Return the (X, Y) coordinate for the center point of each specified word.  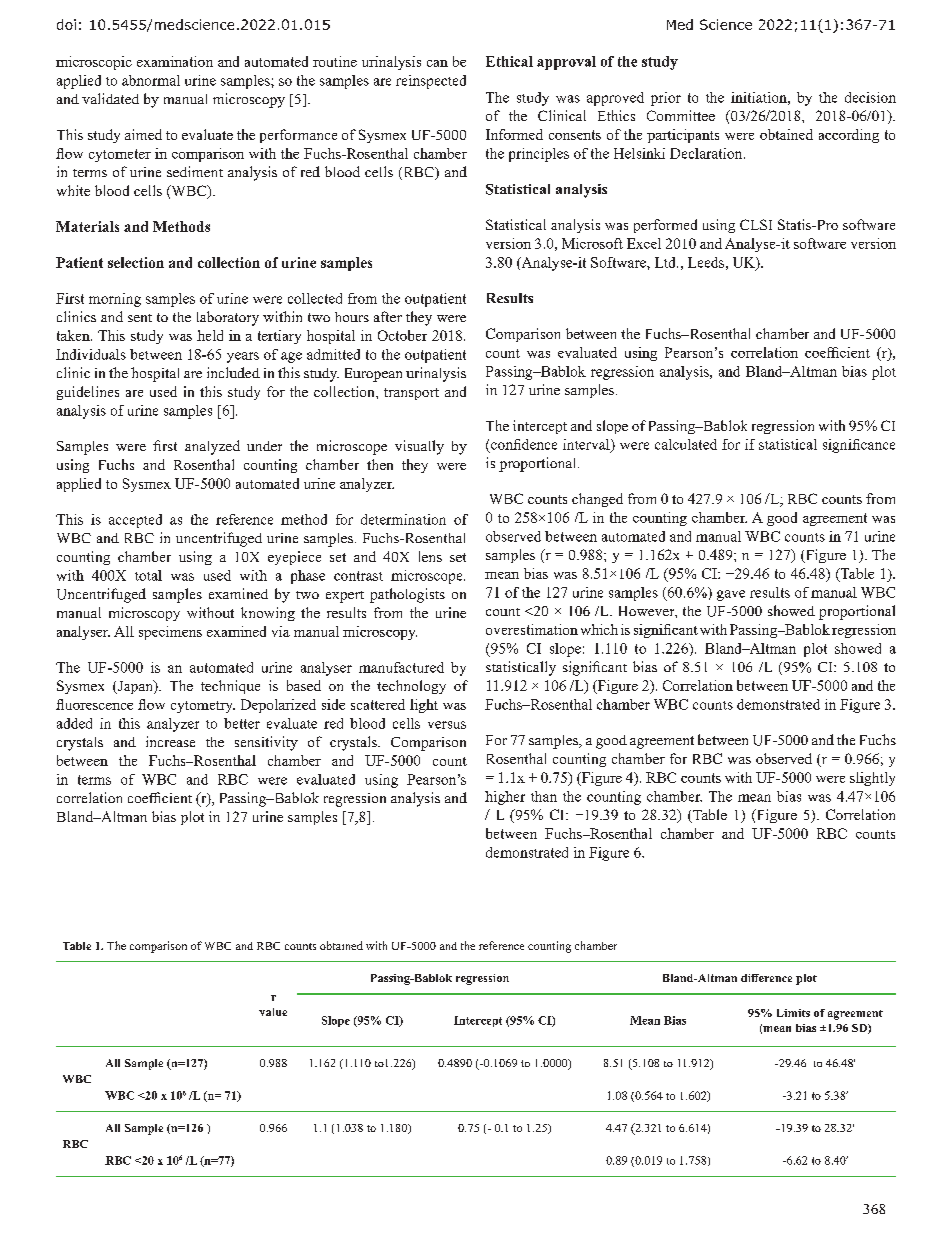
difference (766, 978)
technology (411, 687)
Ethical (509, 61)
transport (411, 394)
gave (731, 595)
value (273, 1012)
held (210, 335)
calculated (686, 444)
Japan (135, 687)
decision (870, 97)
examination (175, 61)
